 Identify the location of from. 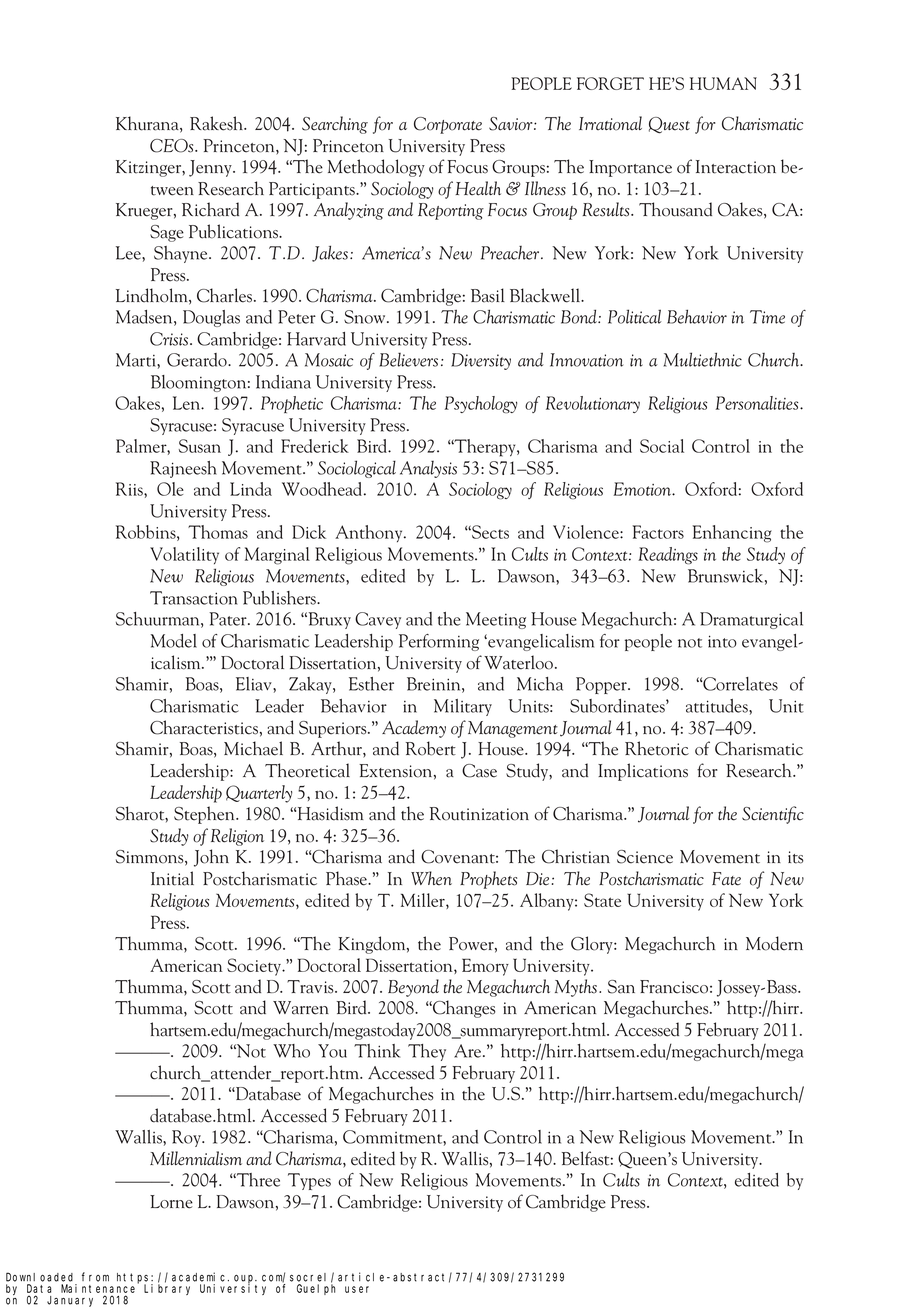
(95, 1277).
